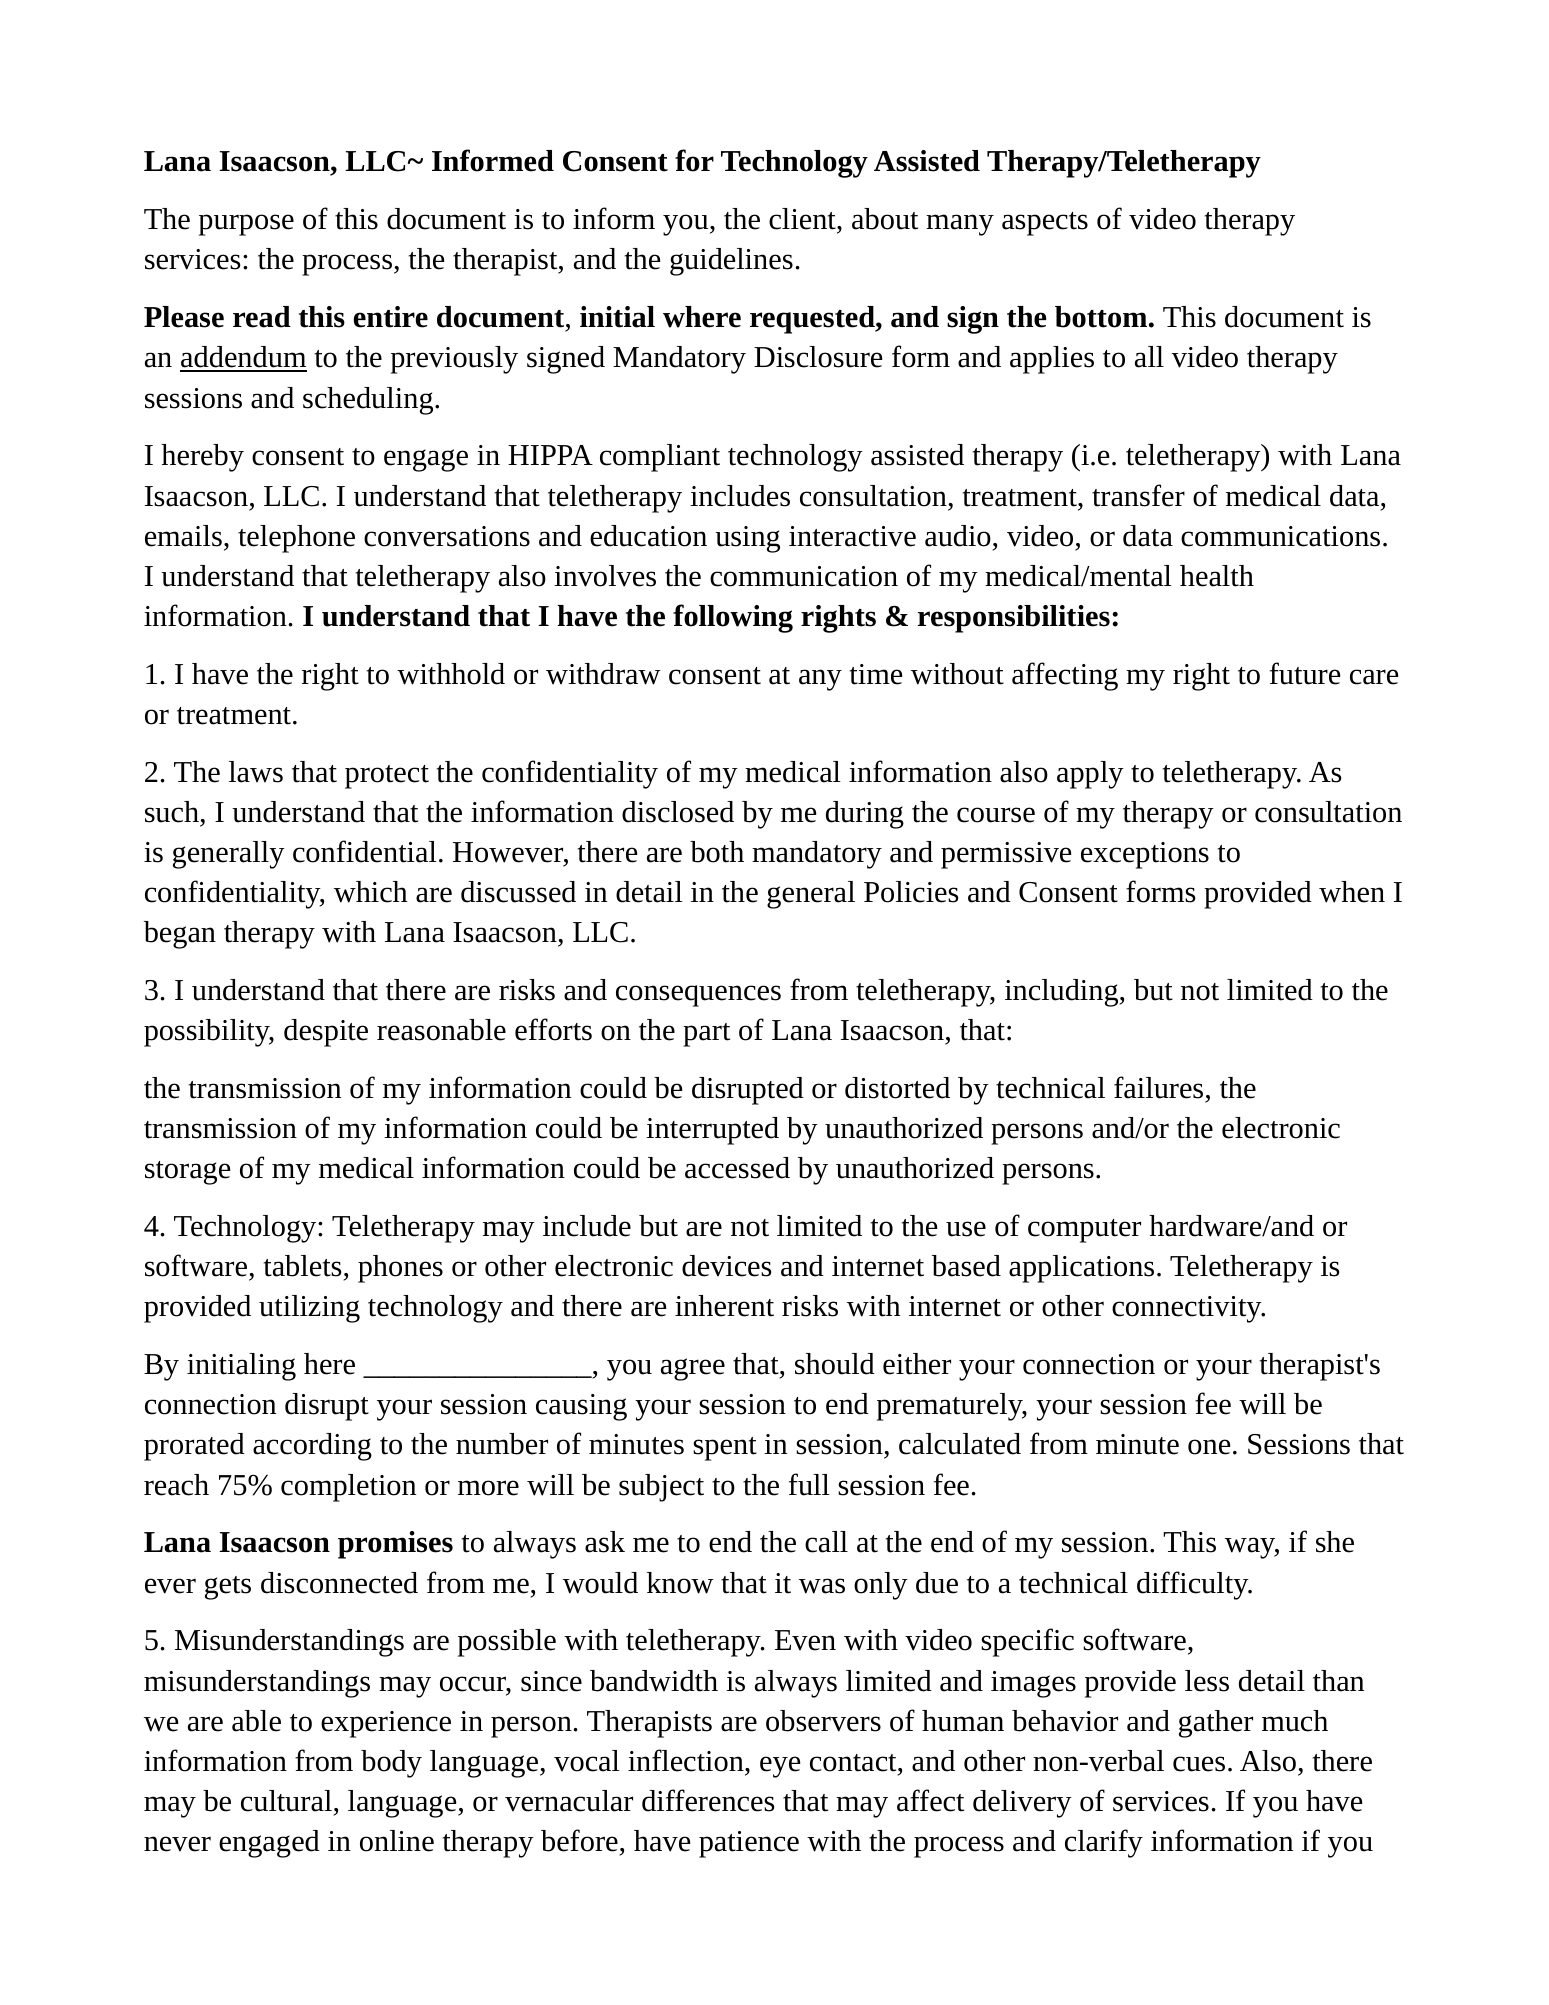 The height and width of the image is (2005, 1549). Describe the element at coordinates (1158, 1087) in the image. I see `failures` at that location.
